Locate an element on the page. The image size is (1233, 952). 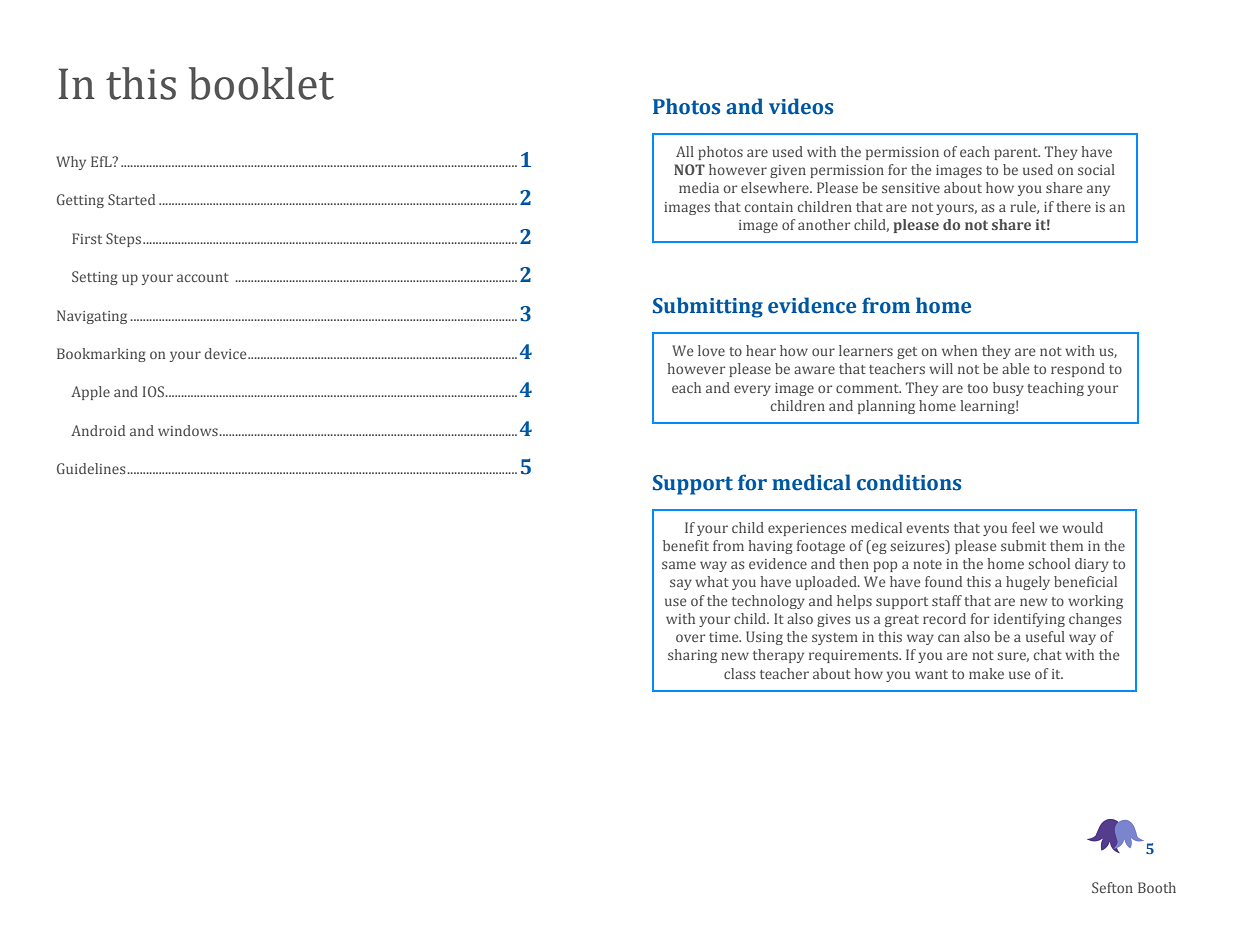
booklet is located at coordinates (261, 83).
